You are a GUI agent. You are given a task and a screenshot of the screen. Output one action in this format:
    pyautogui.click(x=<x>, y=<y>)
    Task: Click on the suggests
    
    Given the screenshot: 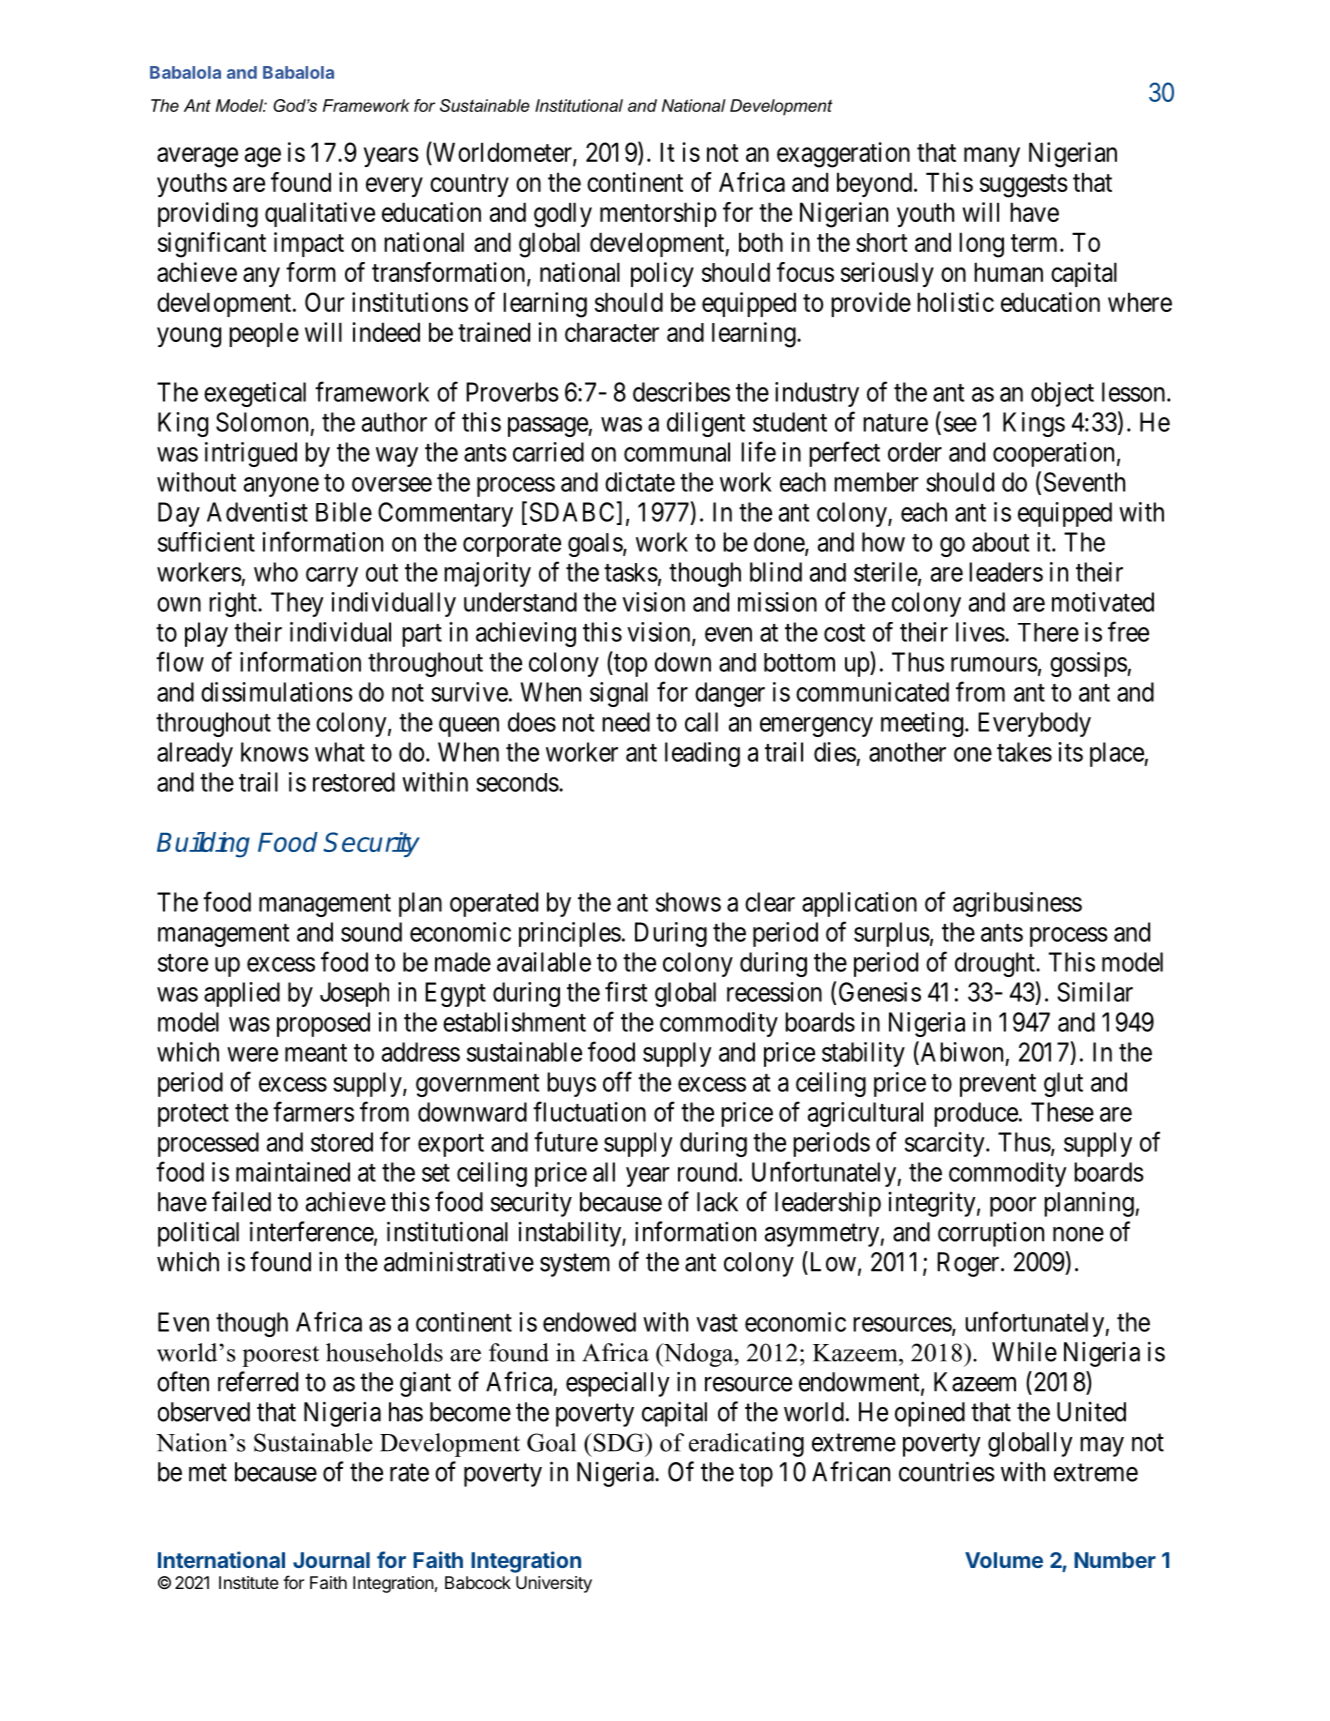 What is the action you would take?
    pyautogui.click(x=1024, y=186)
